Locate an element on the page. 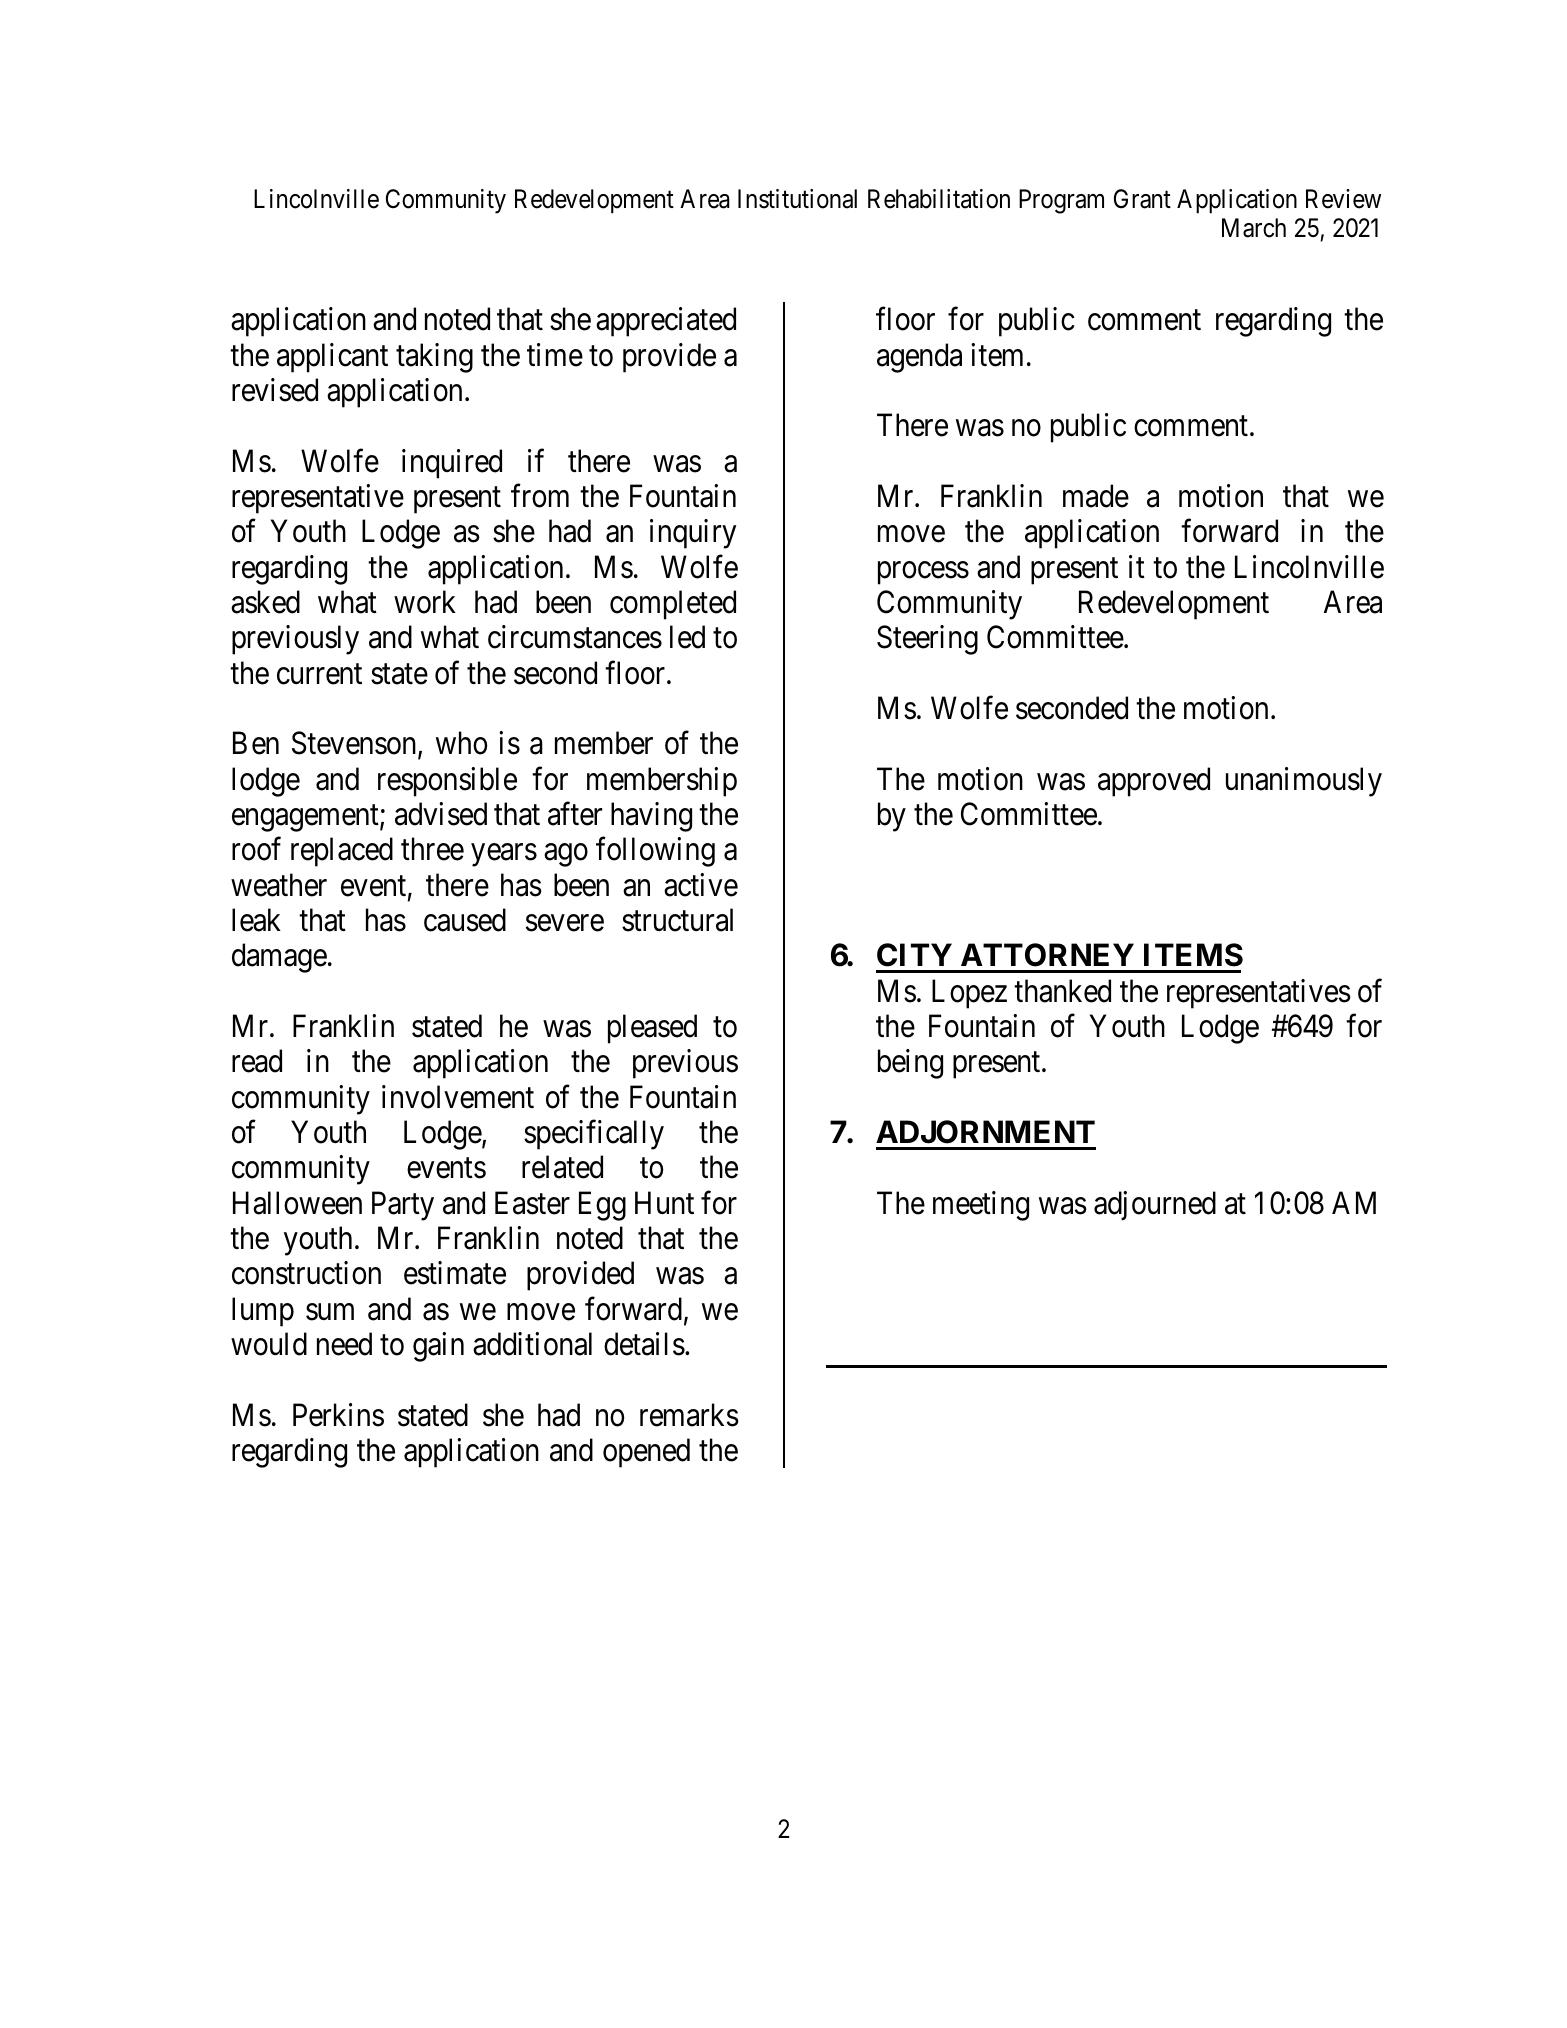  inquiry is located at coordinates (693, 534).
